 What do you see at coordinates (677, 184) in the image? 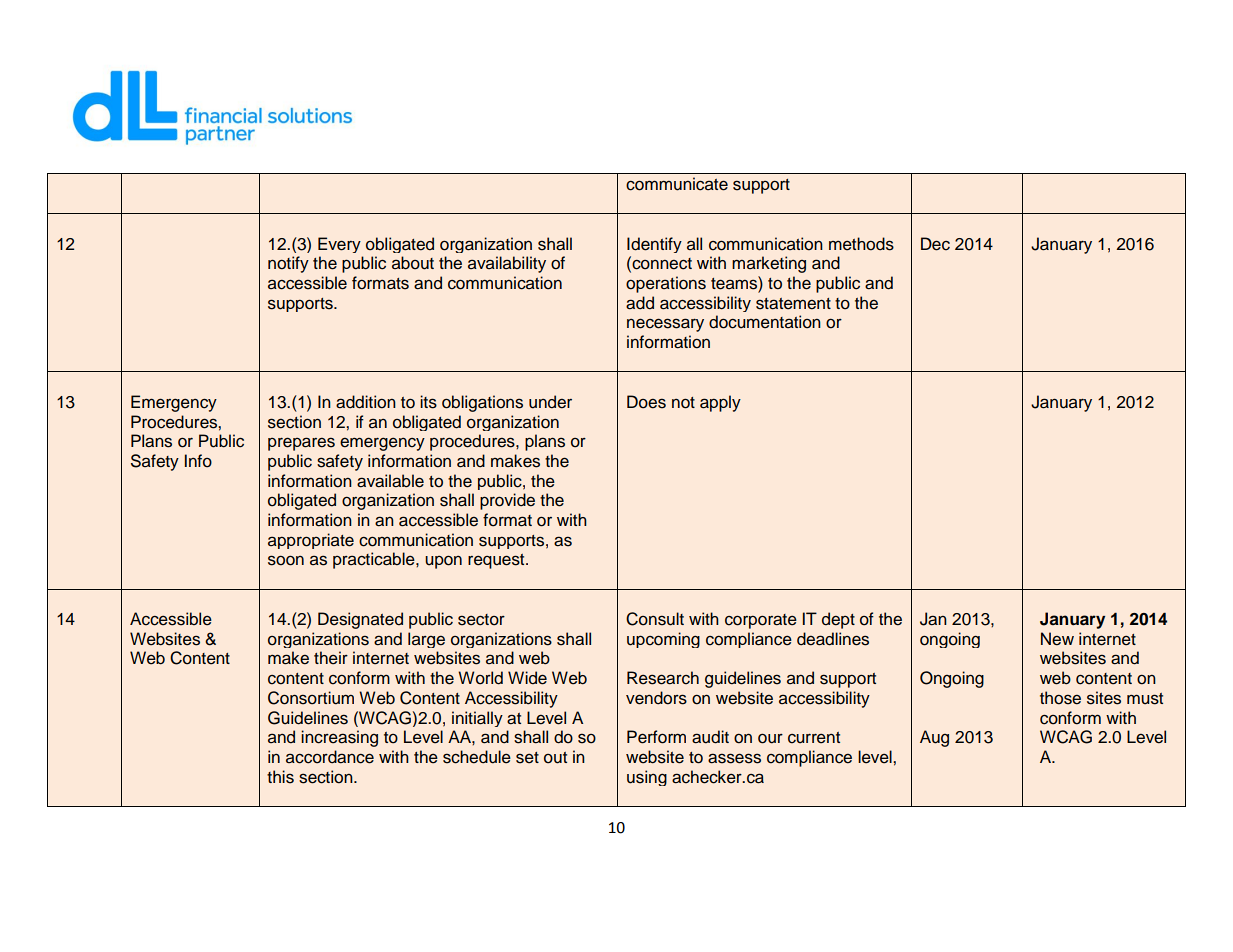
I see `communicate` at bounding box center [677, 184].
